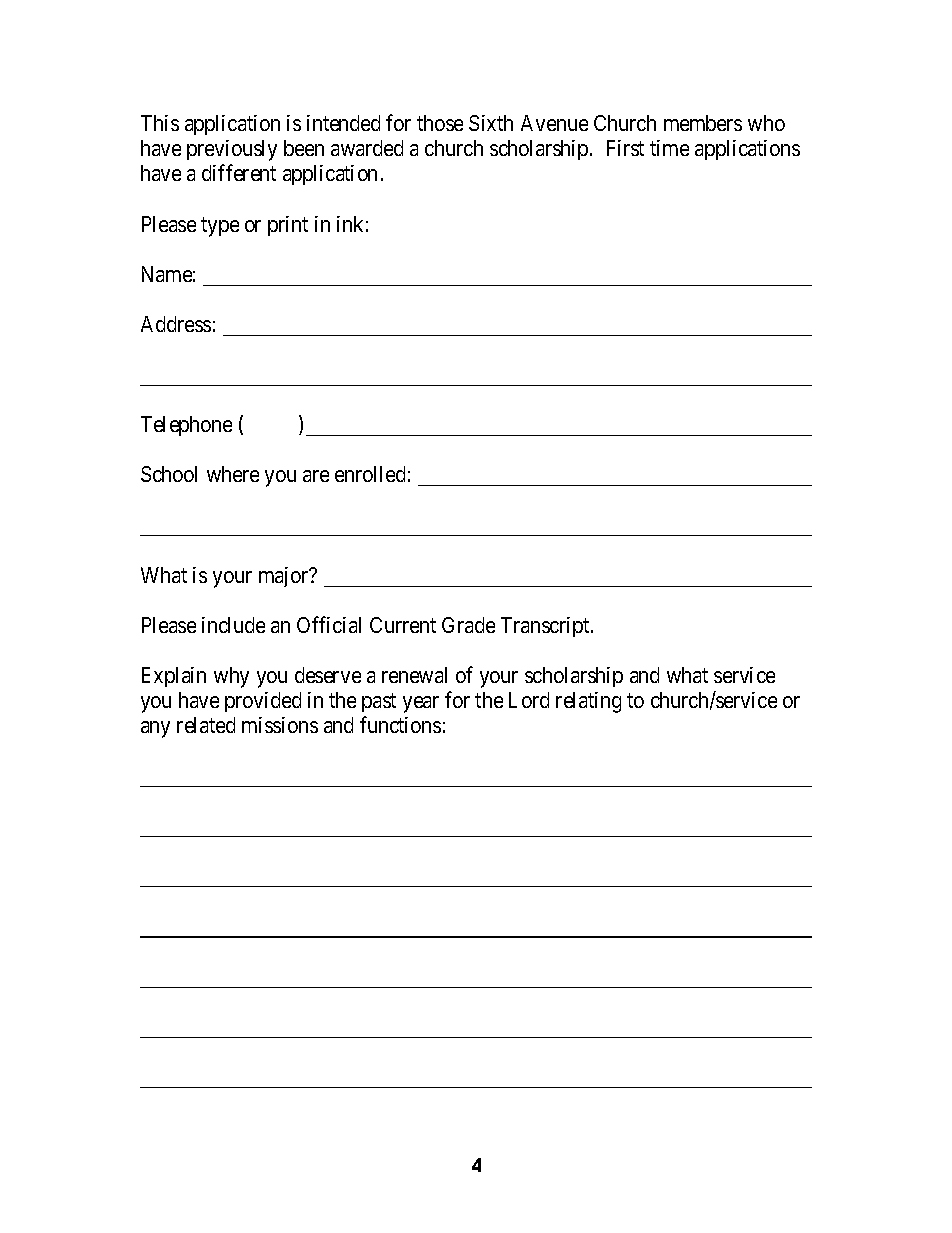 The width and height of the screenshot is (952, 1233). I want to click on related, so click(206, 725).
